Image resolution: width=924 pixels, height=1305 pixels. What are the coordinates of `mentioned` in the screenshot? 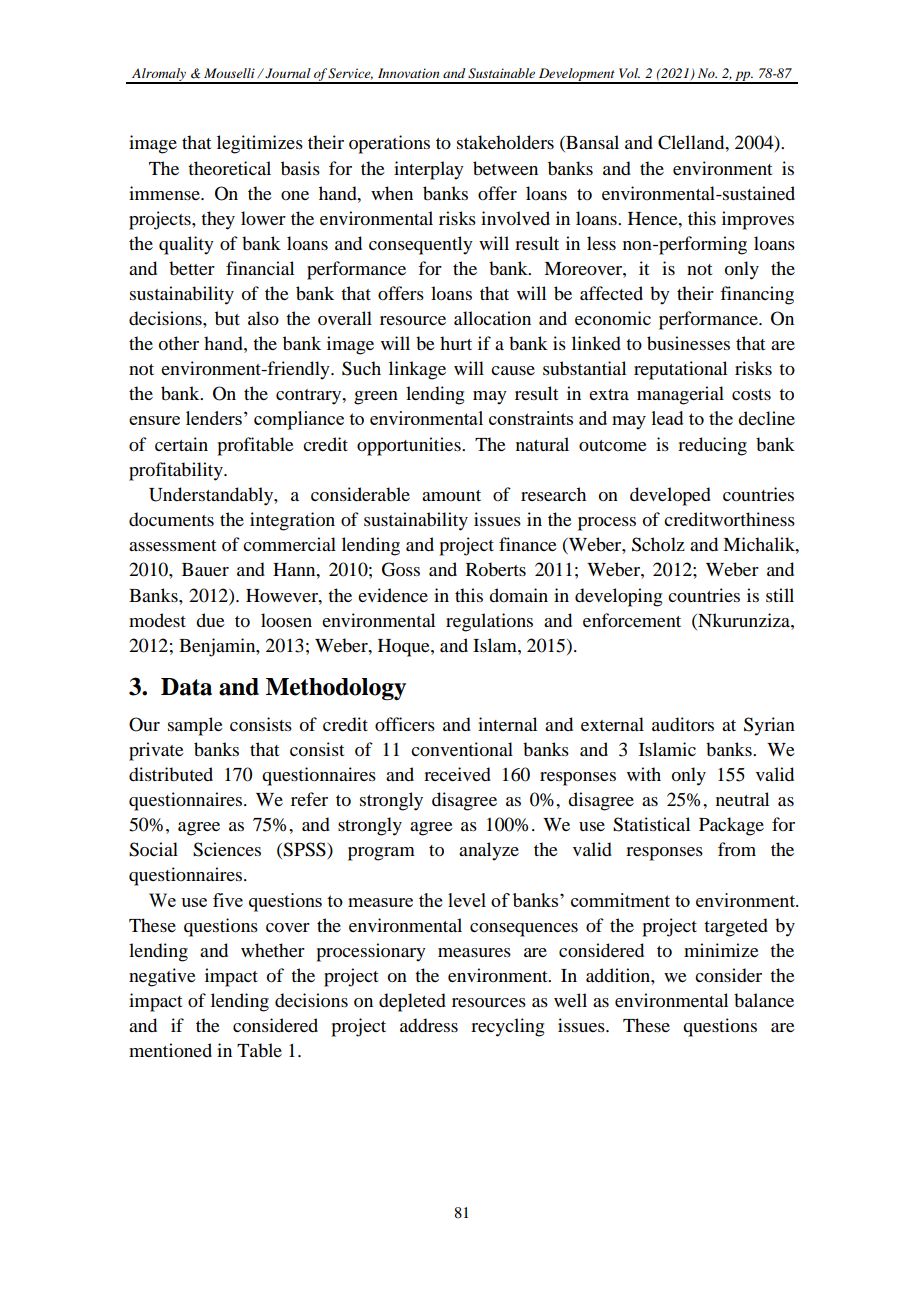 It's located at (170, 1050).
